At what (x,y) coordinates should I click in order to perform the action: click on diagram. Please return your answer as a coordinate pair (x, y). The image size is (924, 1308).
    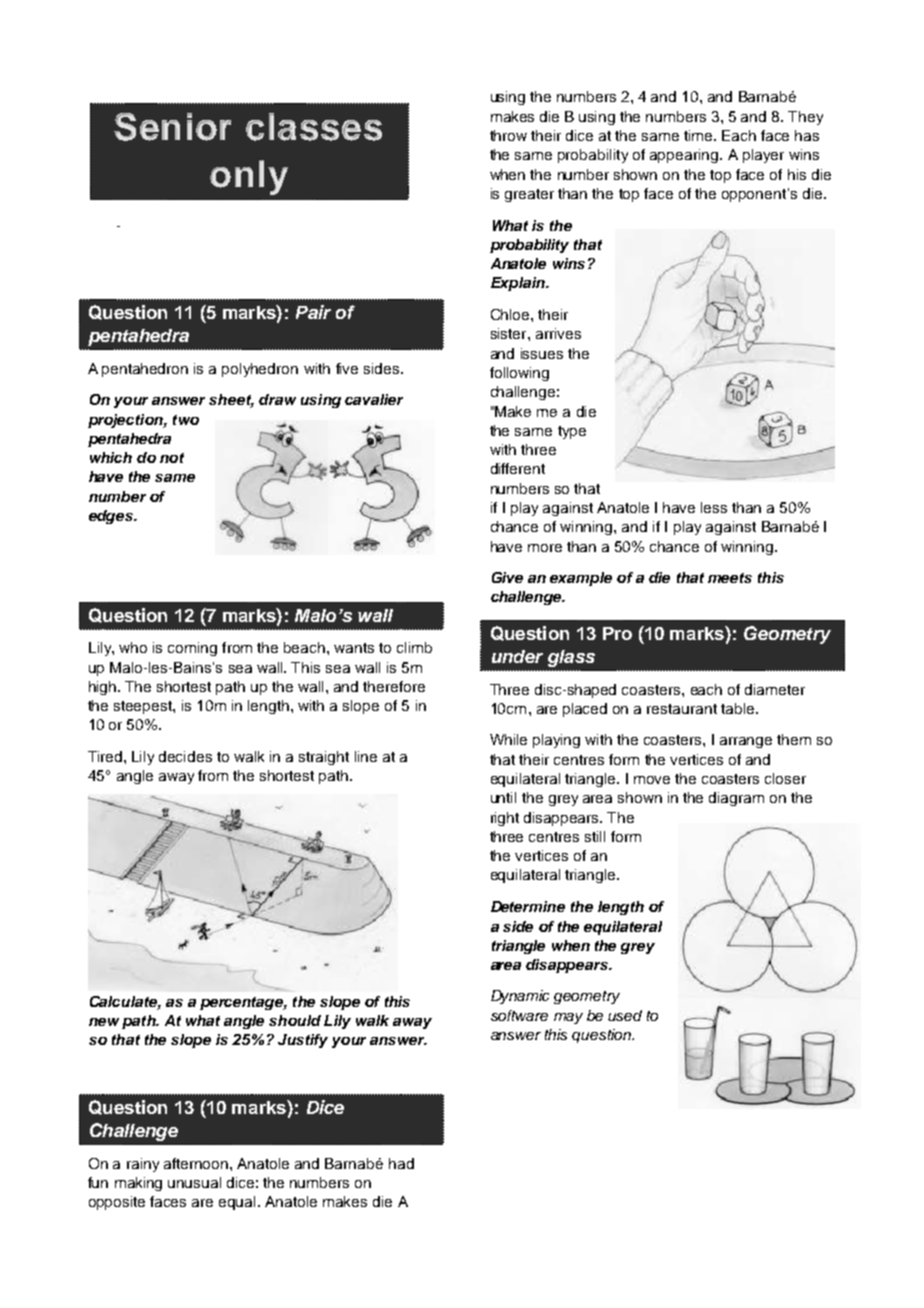
    Looking at the image, I should click on (736, 799).
